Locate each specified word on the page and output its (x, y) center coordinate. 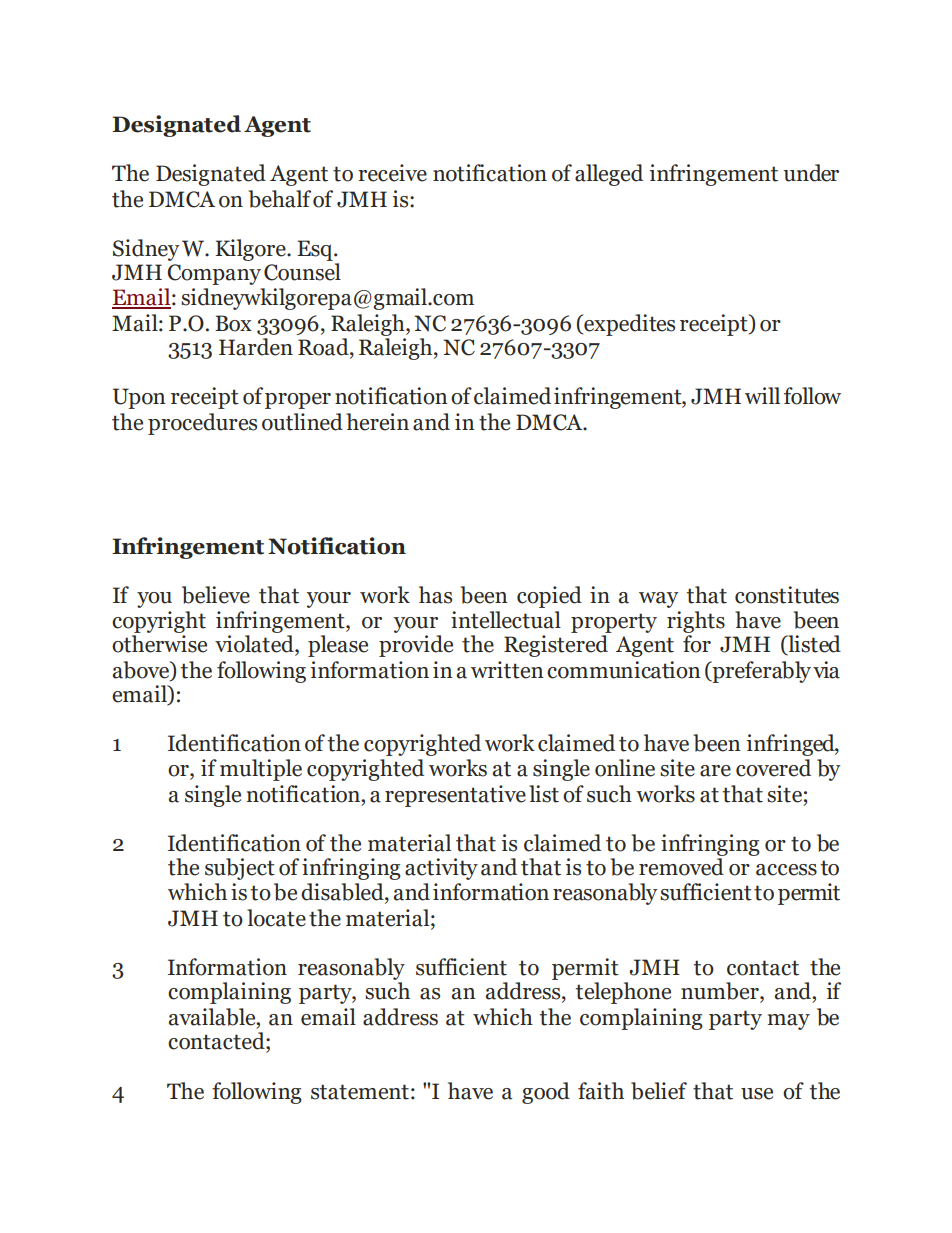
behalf (279, 199)
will (762, 395)
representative (455, 796)
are (715, 771)
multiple (261, 770)
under (811, 173)
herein (377, 422)
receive (392, 173)
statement (360, 1092)
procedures (202, 424)
